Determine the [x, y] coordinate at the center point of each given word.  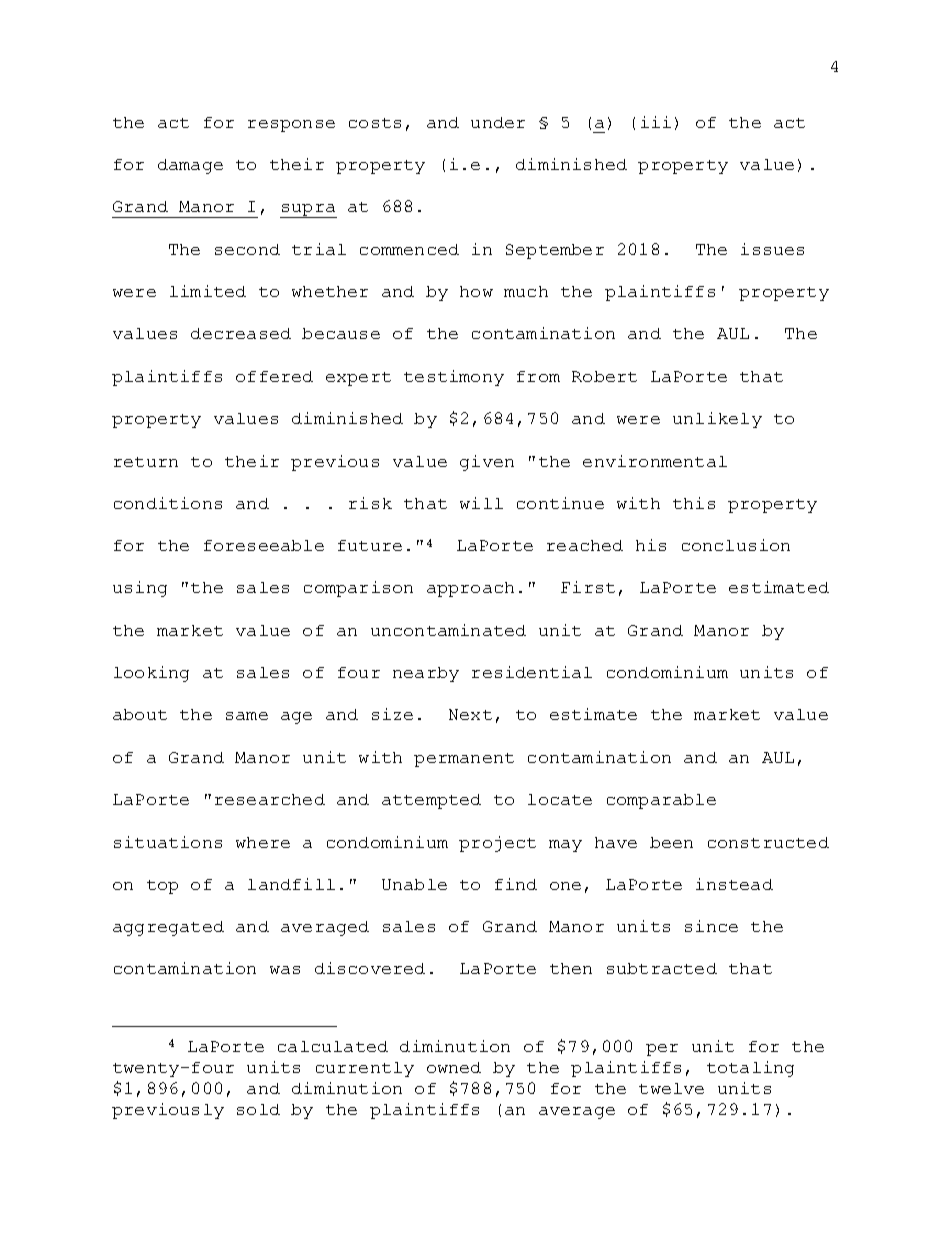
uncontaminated [448, 630]
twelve [671, 1088]
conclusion [736, 545]
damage [190, 166]
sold [258, 1109]
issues [772, 249]
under [498, 122]
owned [454, 1067]
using [140, 589]
